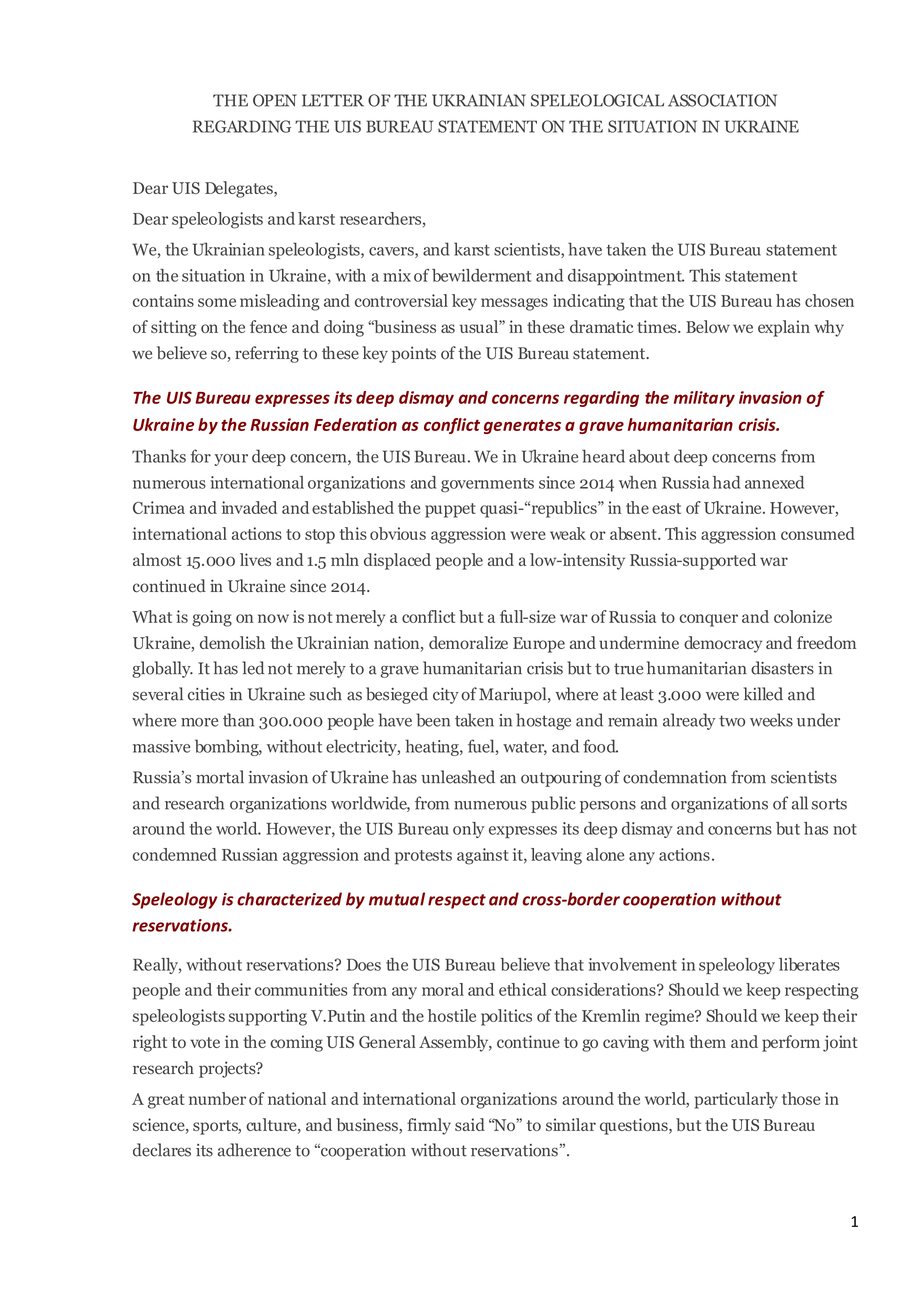  What do you see at coordinates (275, 100) in the screenshot?
I see `OPEN` at bounding box center [275, 100].
